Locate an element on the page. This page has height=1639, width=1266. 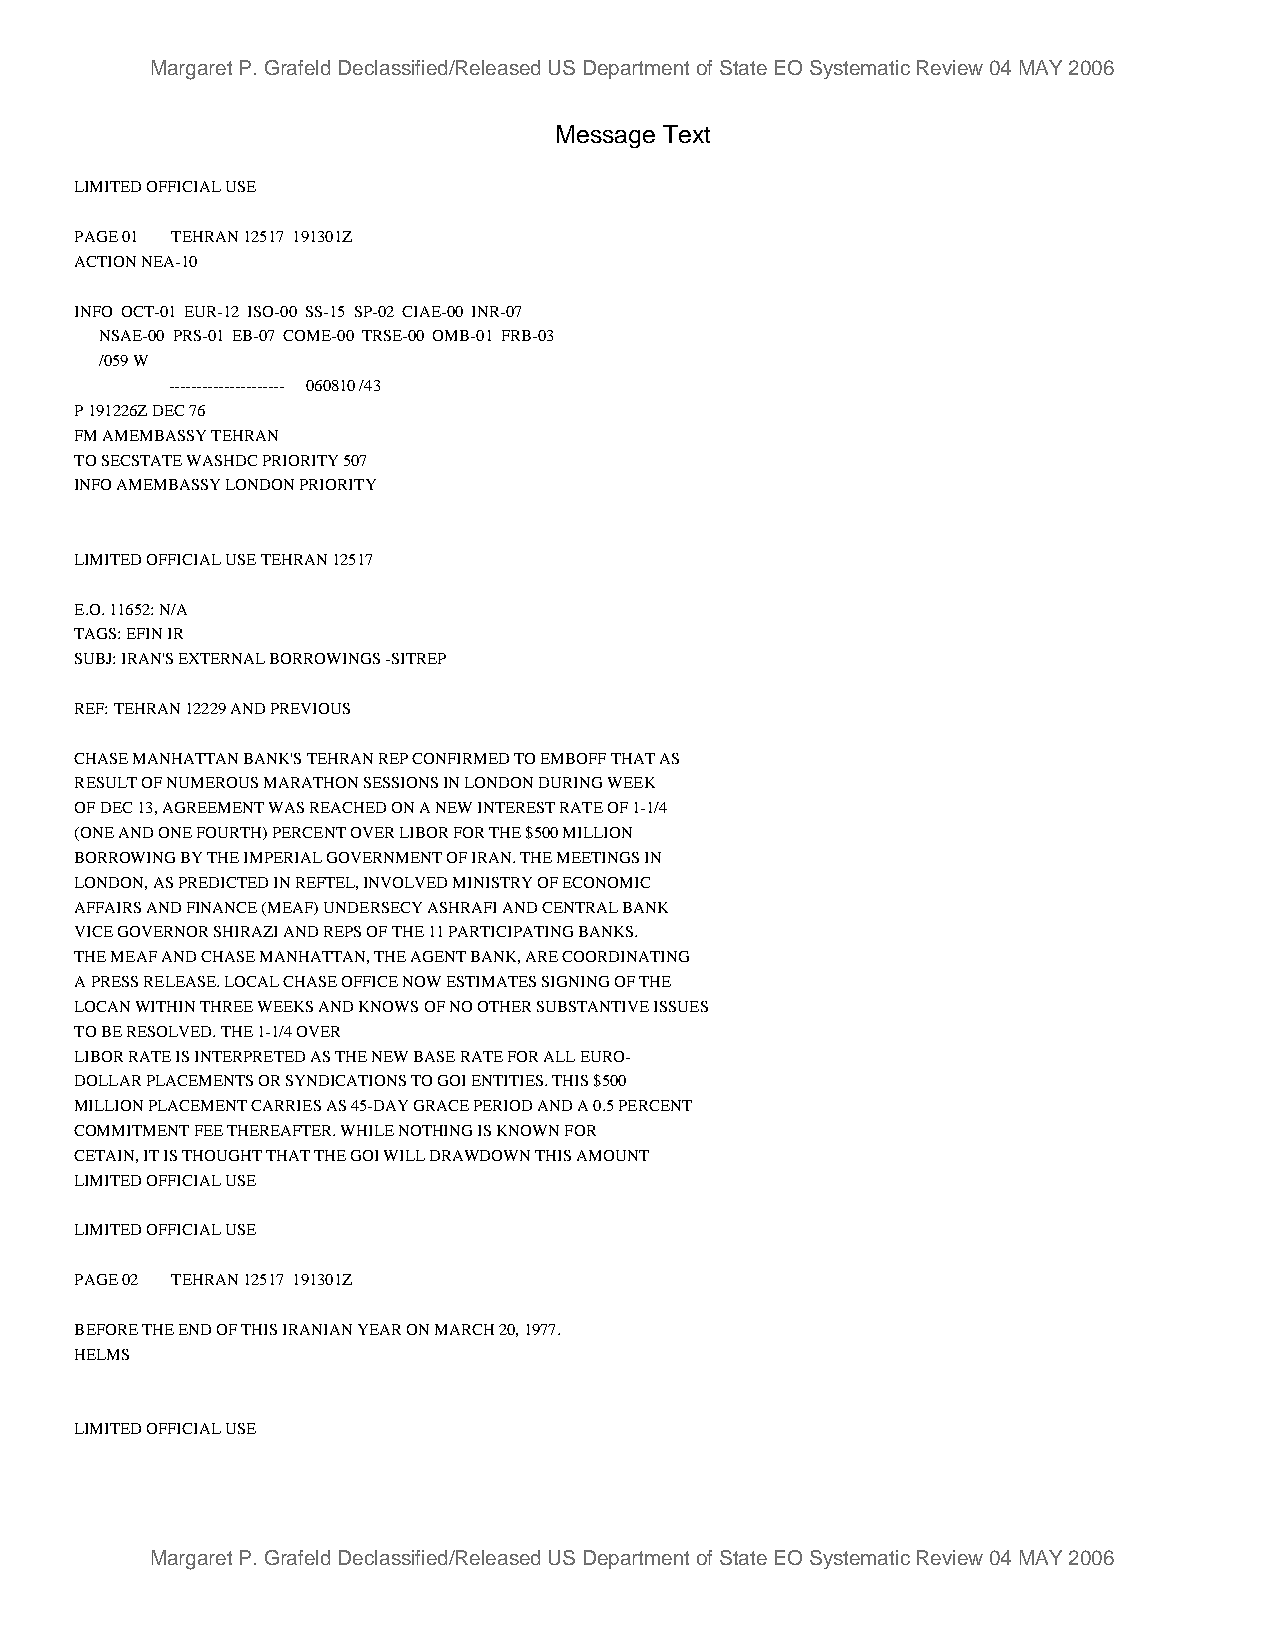
KNOWS is located at coordinates (388, 1006).
